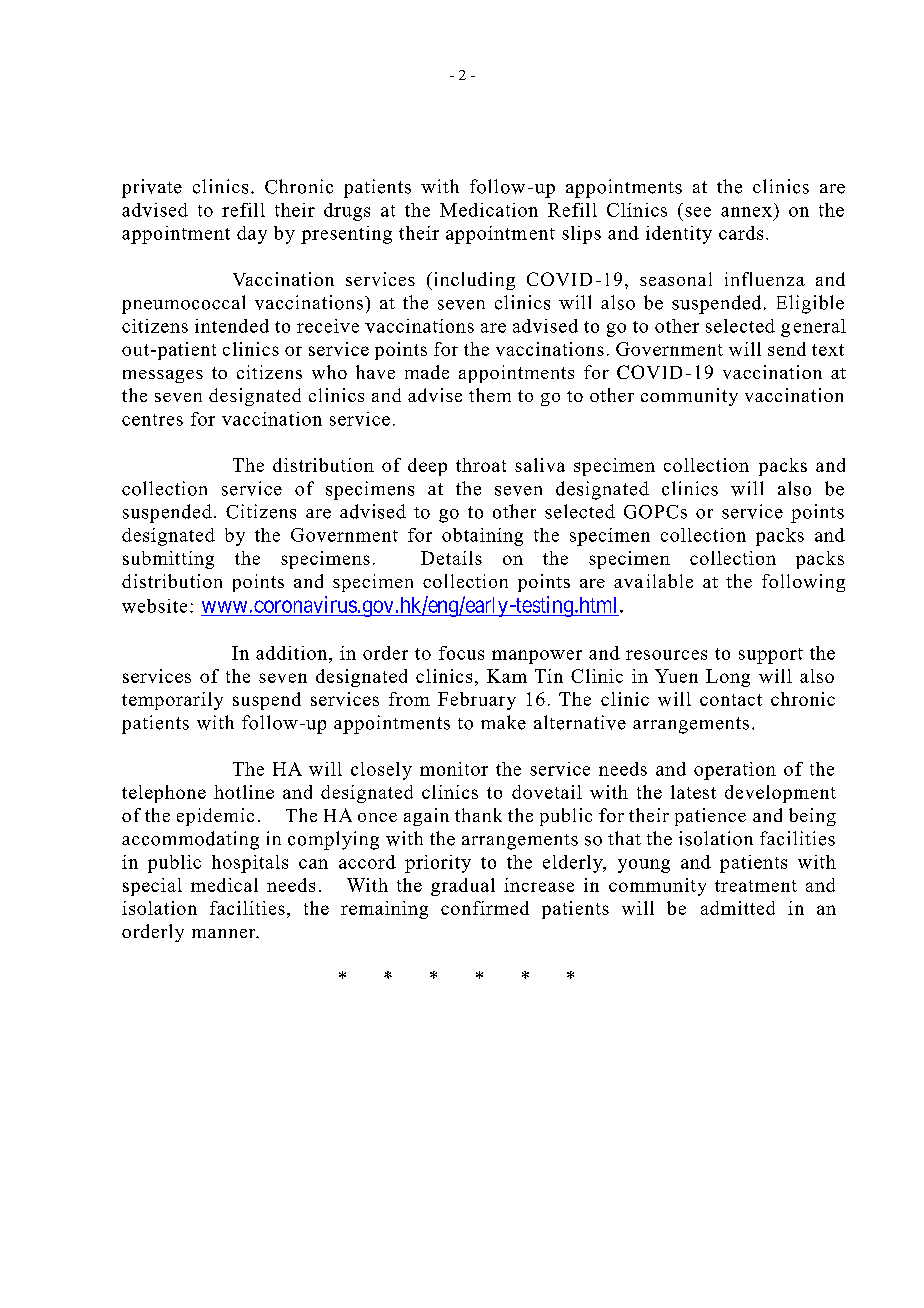 This screenshot has height=1308, width=924. What do you see at coordinates (252, 235) in the screenshot?
I see `day` at bounding box center [252, 235].
